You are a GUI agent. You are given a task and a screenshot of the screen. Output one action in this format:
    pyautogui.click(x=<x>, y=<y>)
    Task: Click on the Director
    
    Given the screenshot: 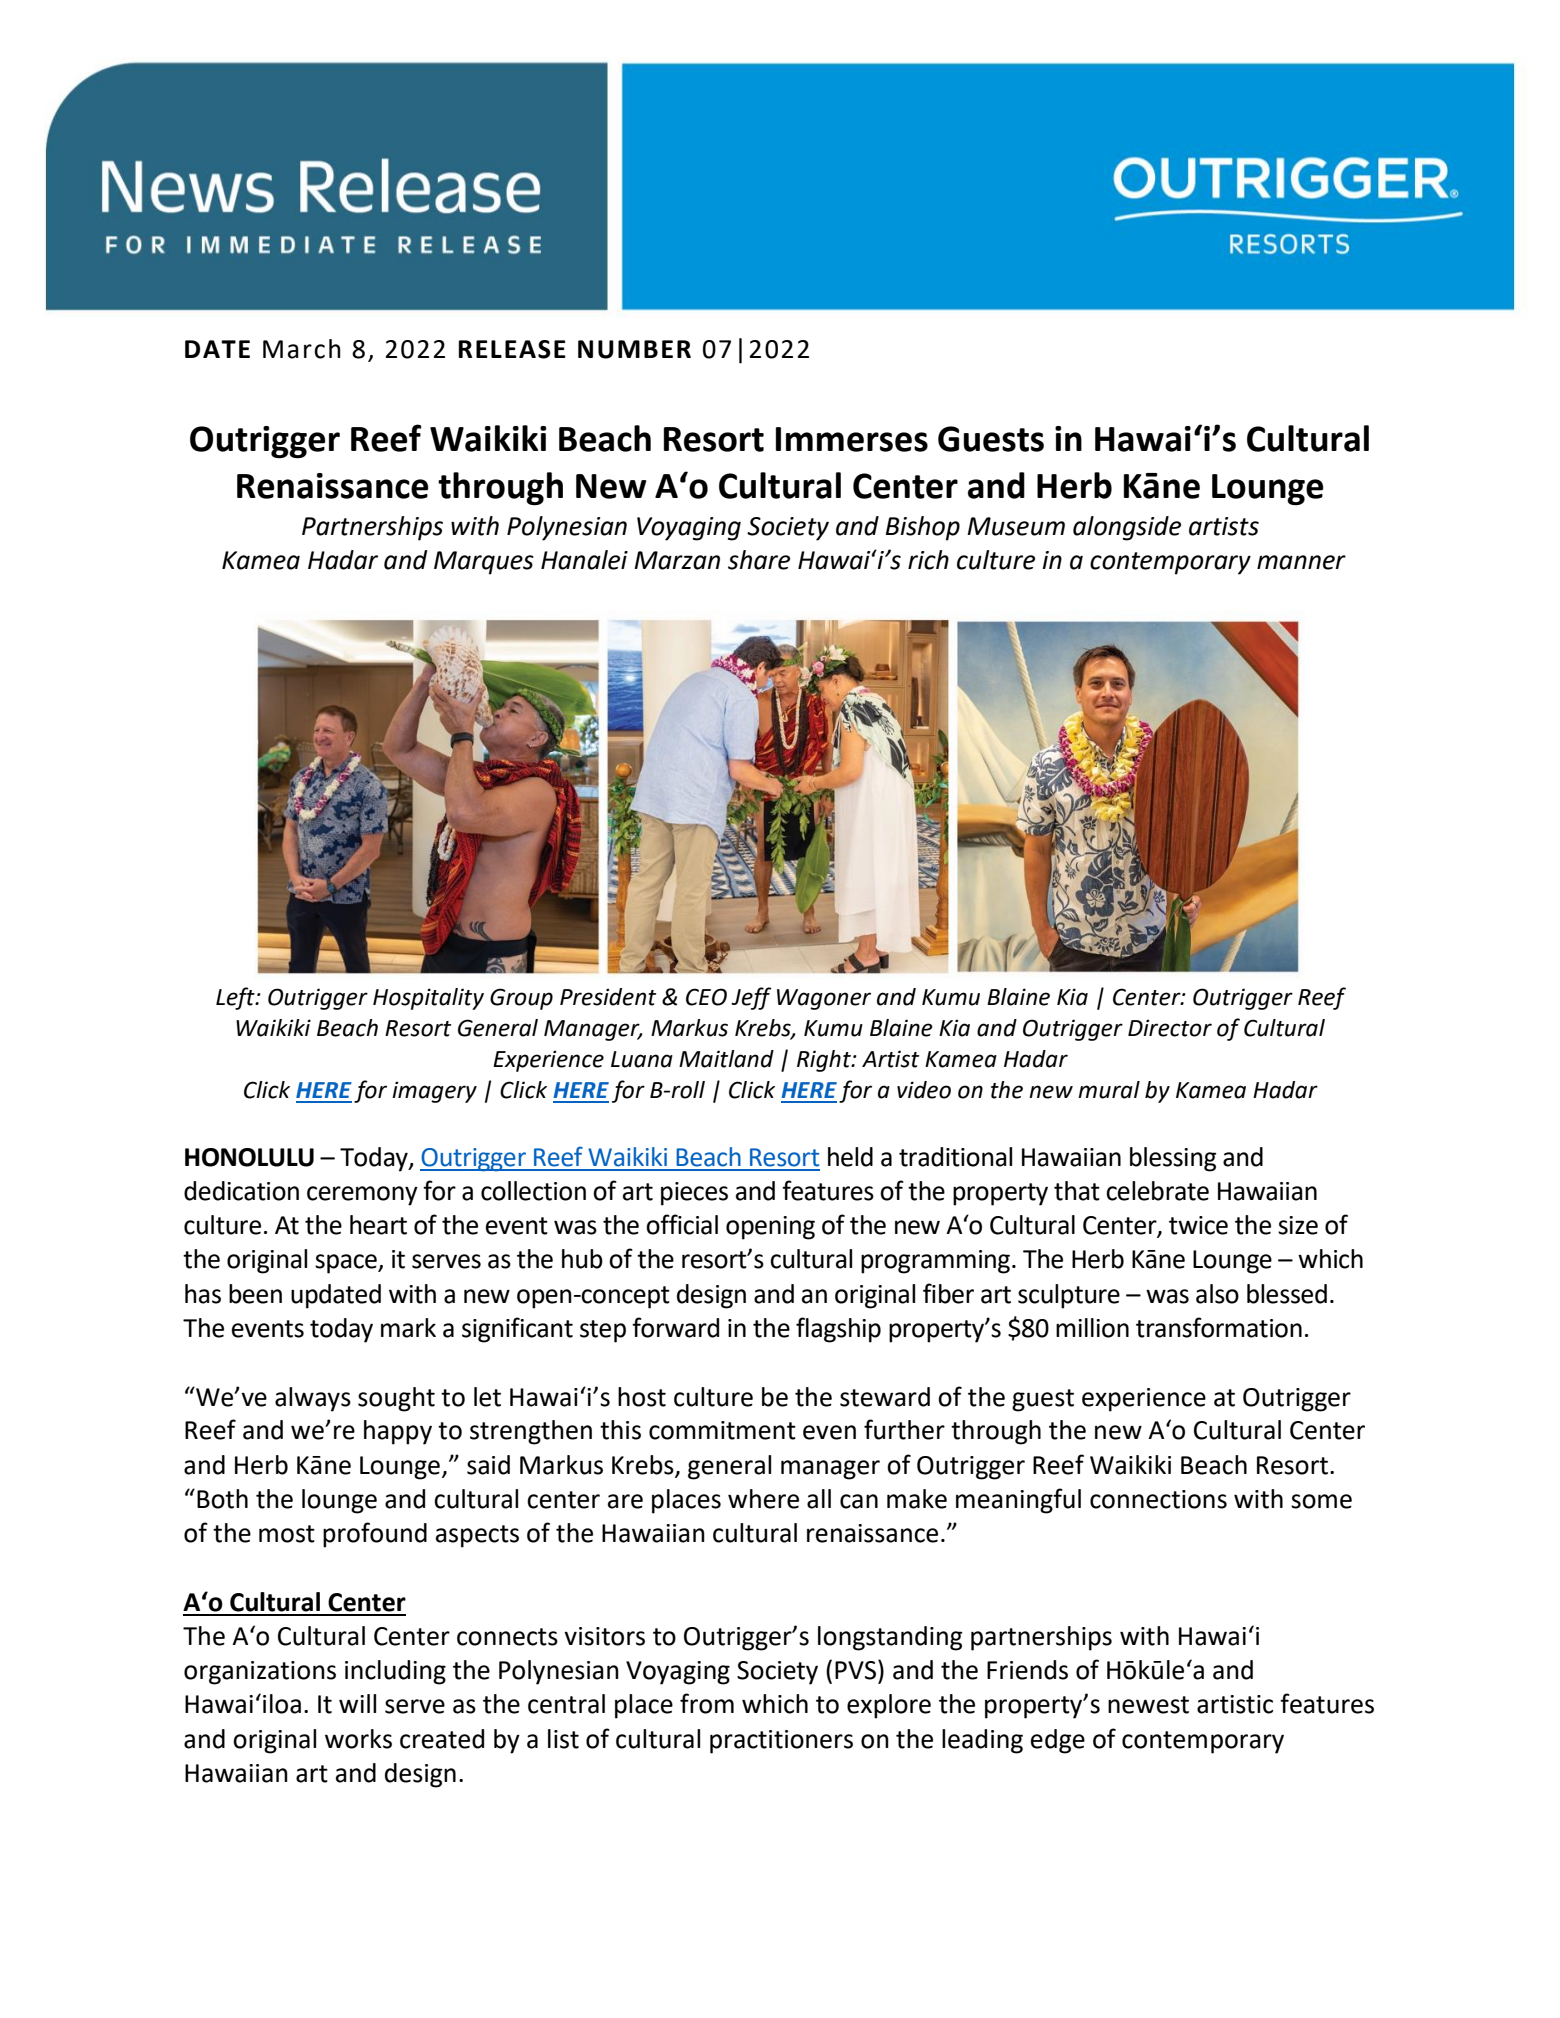 What is the action you would take?
    pyautogui.click(x=1170, y=1028)
